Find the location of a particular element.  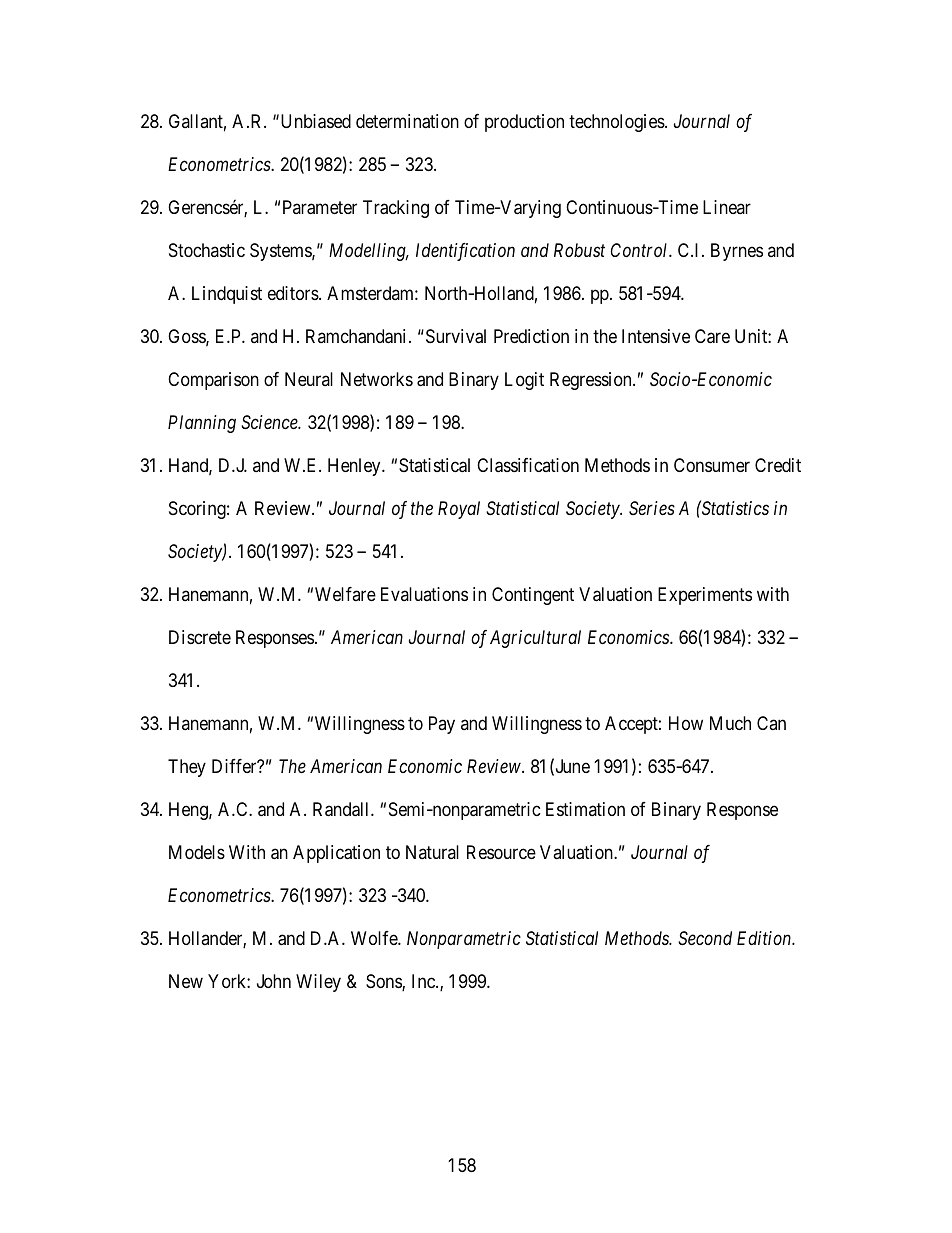

Experiments is located at coordinates (705, 596).
